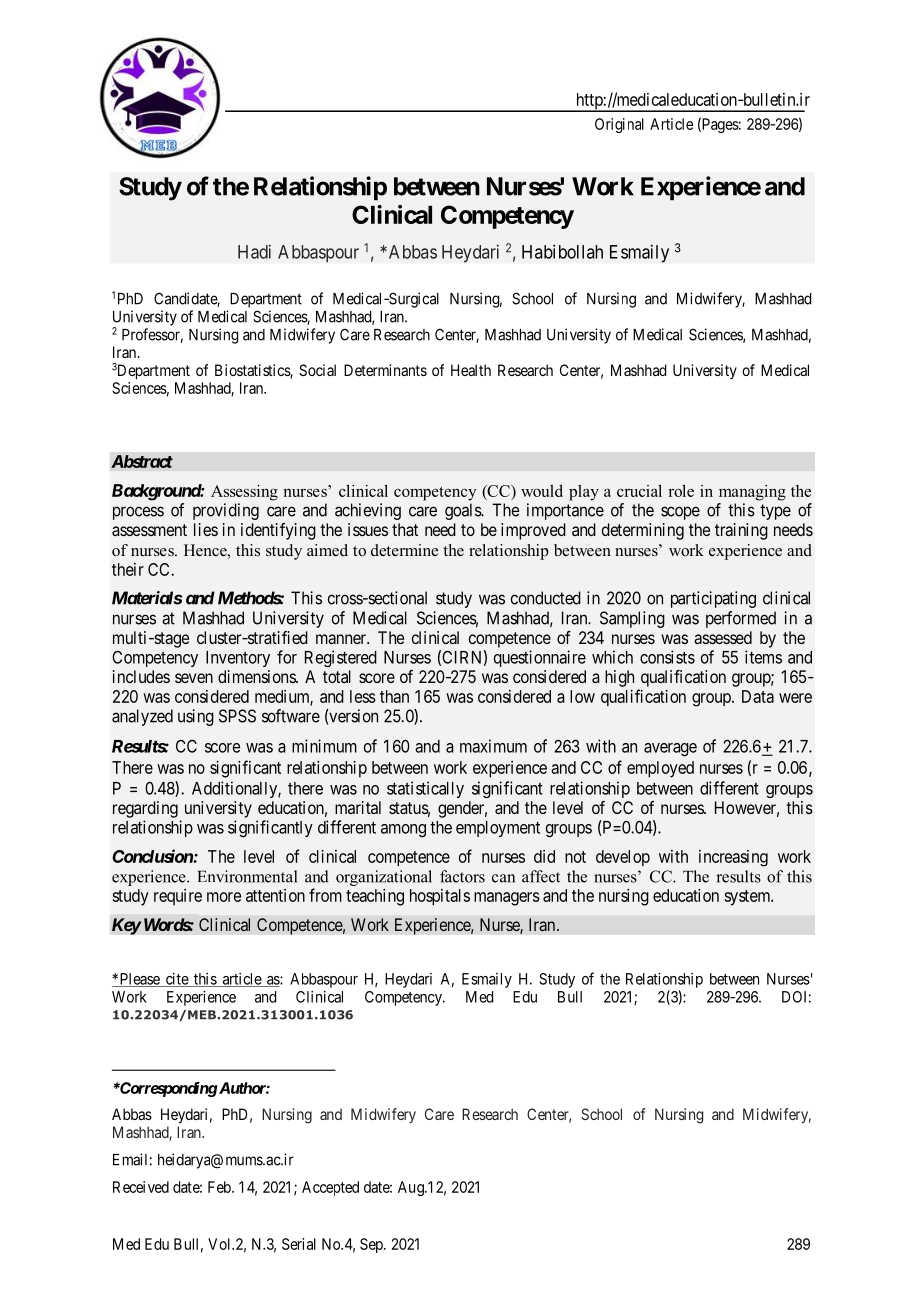 This page has height=1308, width=924. Describe the element at coordinates (372, 1245) in the page. I see `Sep` at that location.
